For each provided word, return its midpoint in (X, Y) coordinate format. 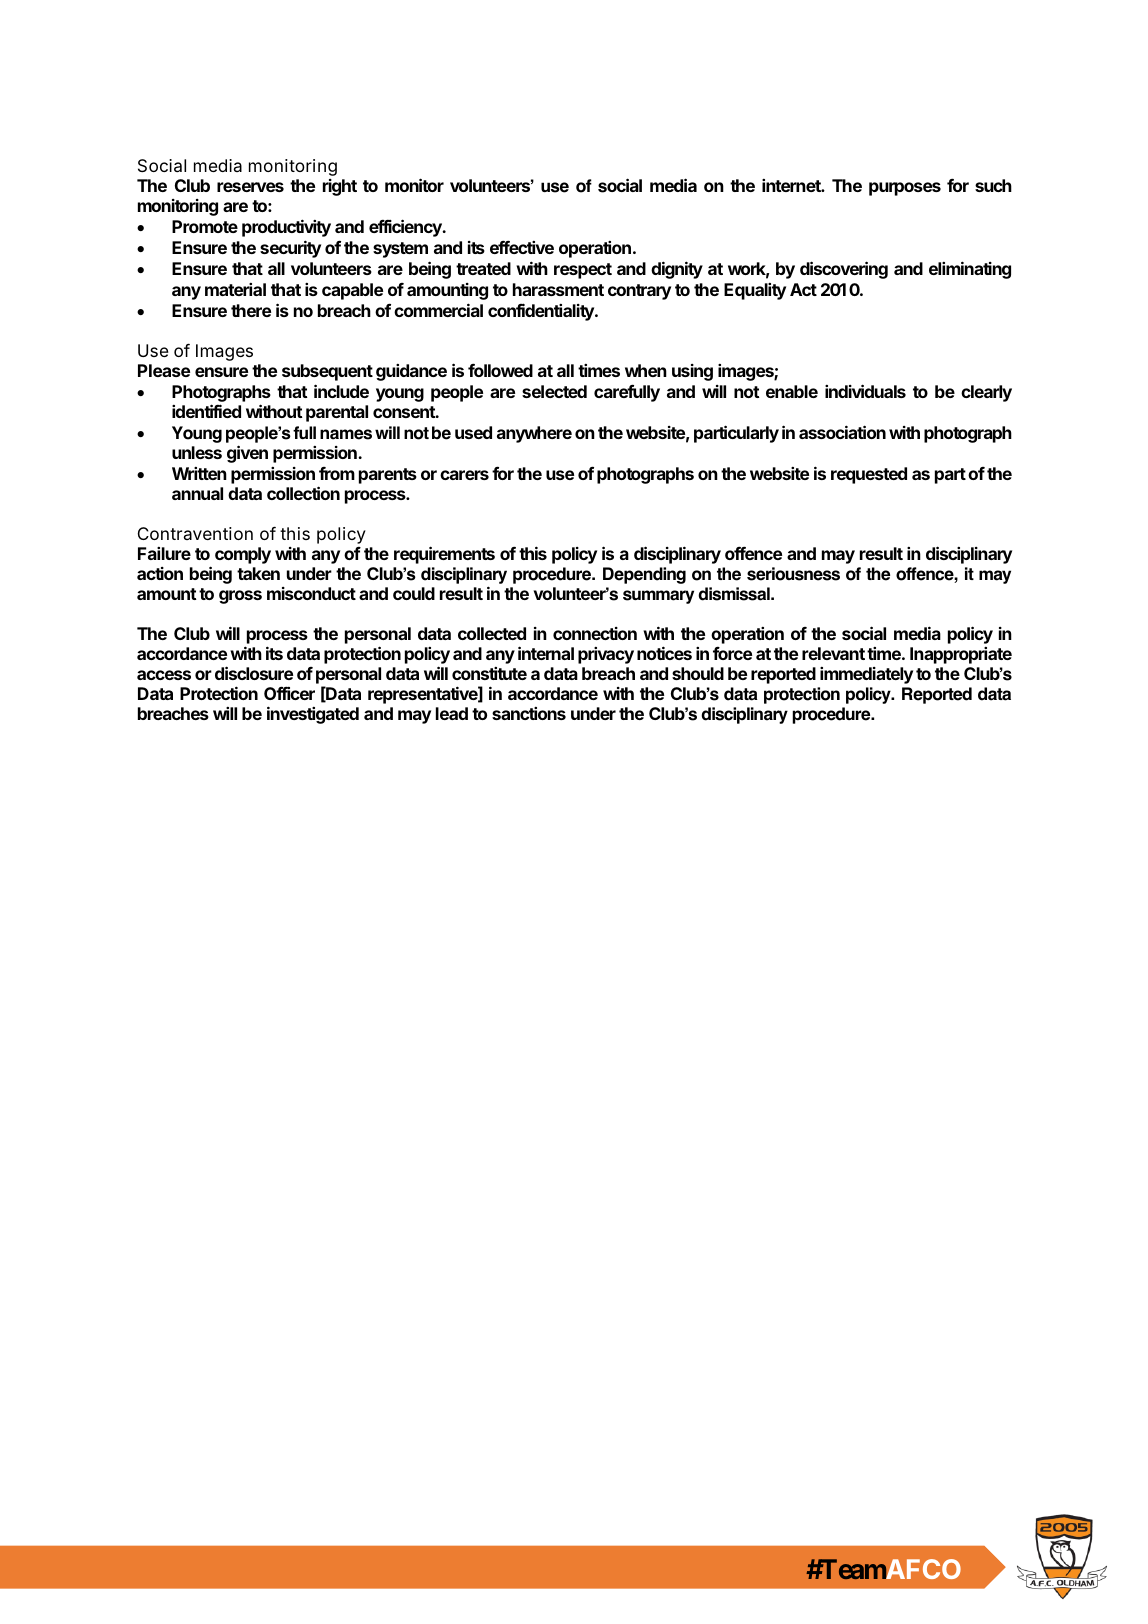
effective (522, 247)
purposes (905, 189)
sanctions (529, 713)
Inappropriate (961, 655)
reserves (250, 187)
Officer (289, 693)
